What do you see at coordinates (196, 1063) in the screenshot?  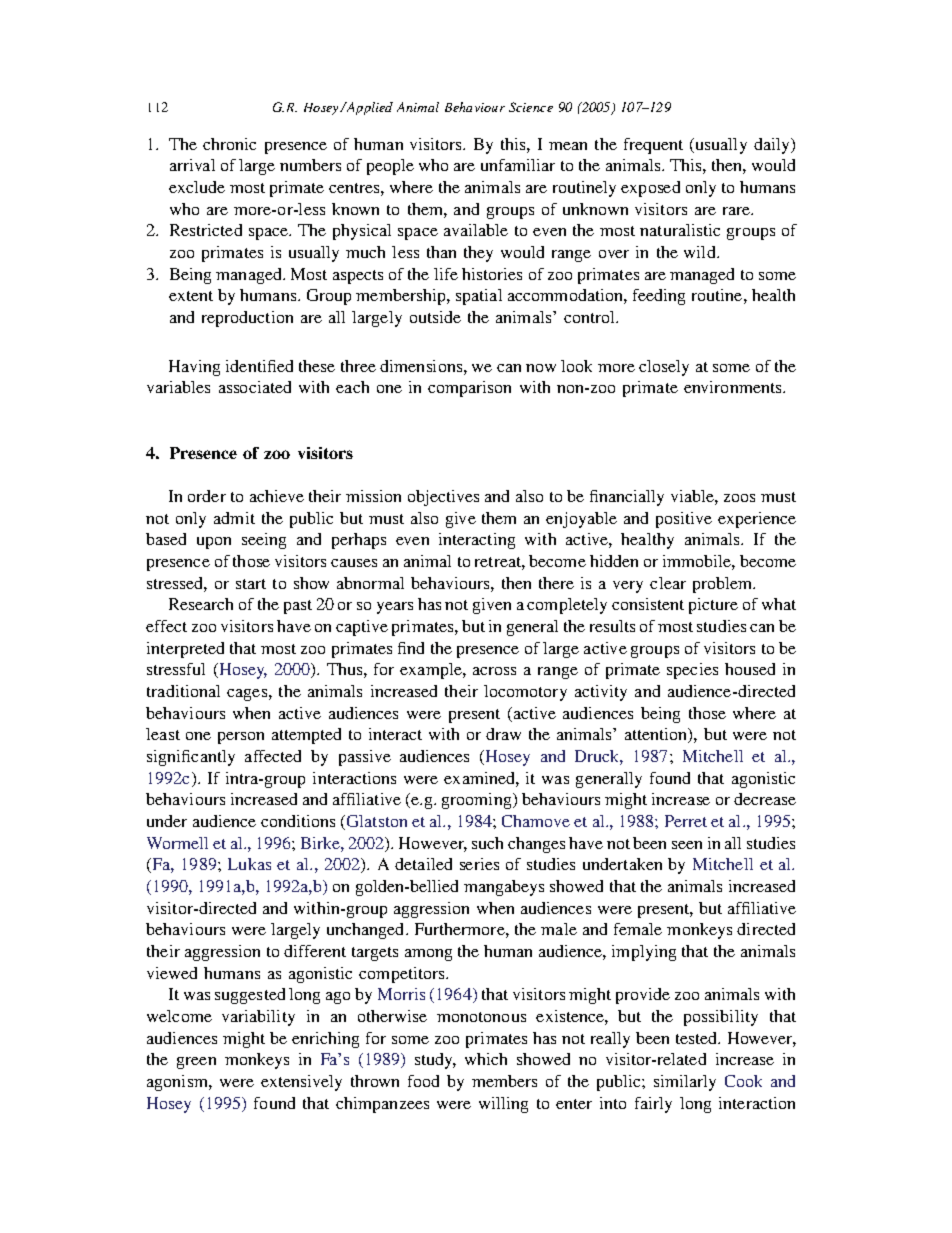 I see `green` at bounding box center [196, 1063].
